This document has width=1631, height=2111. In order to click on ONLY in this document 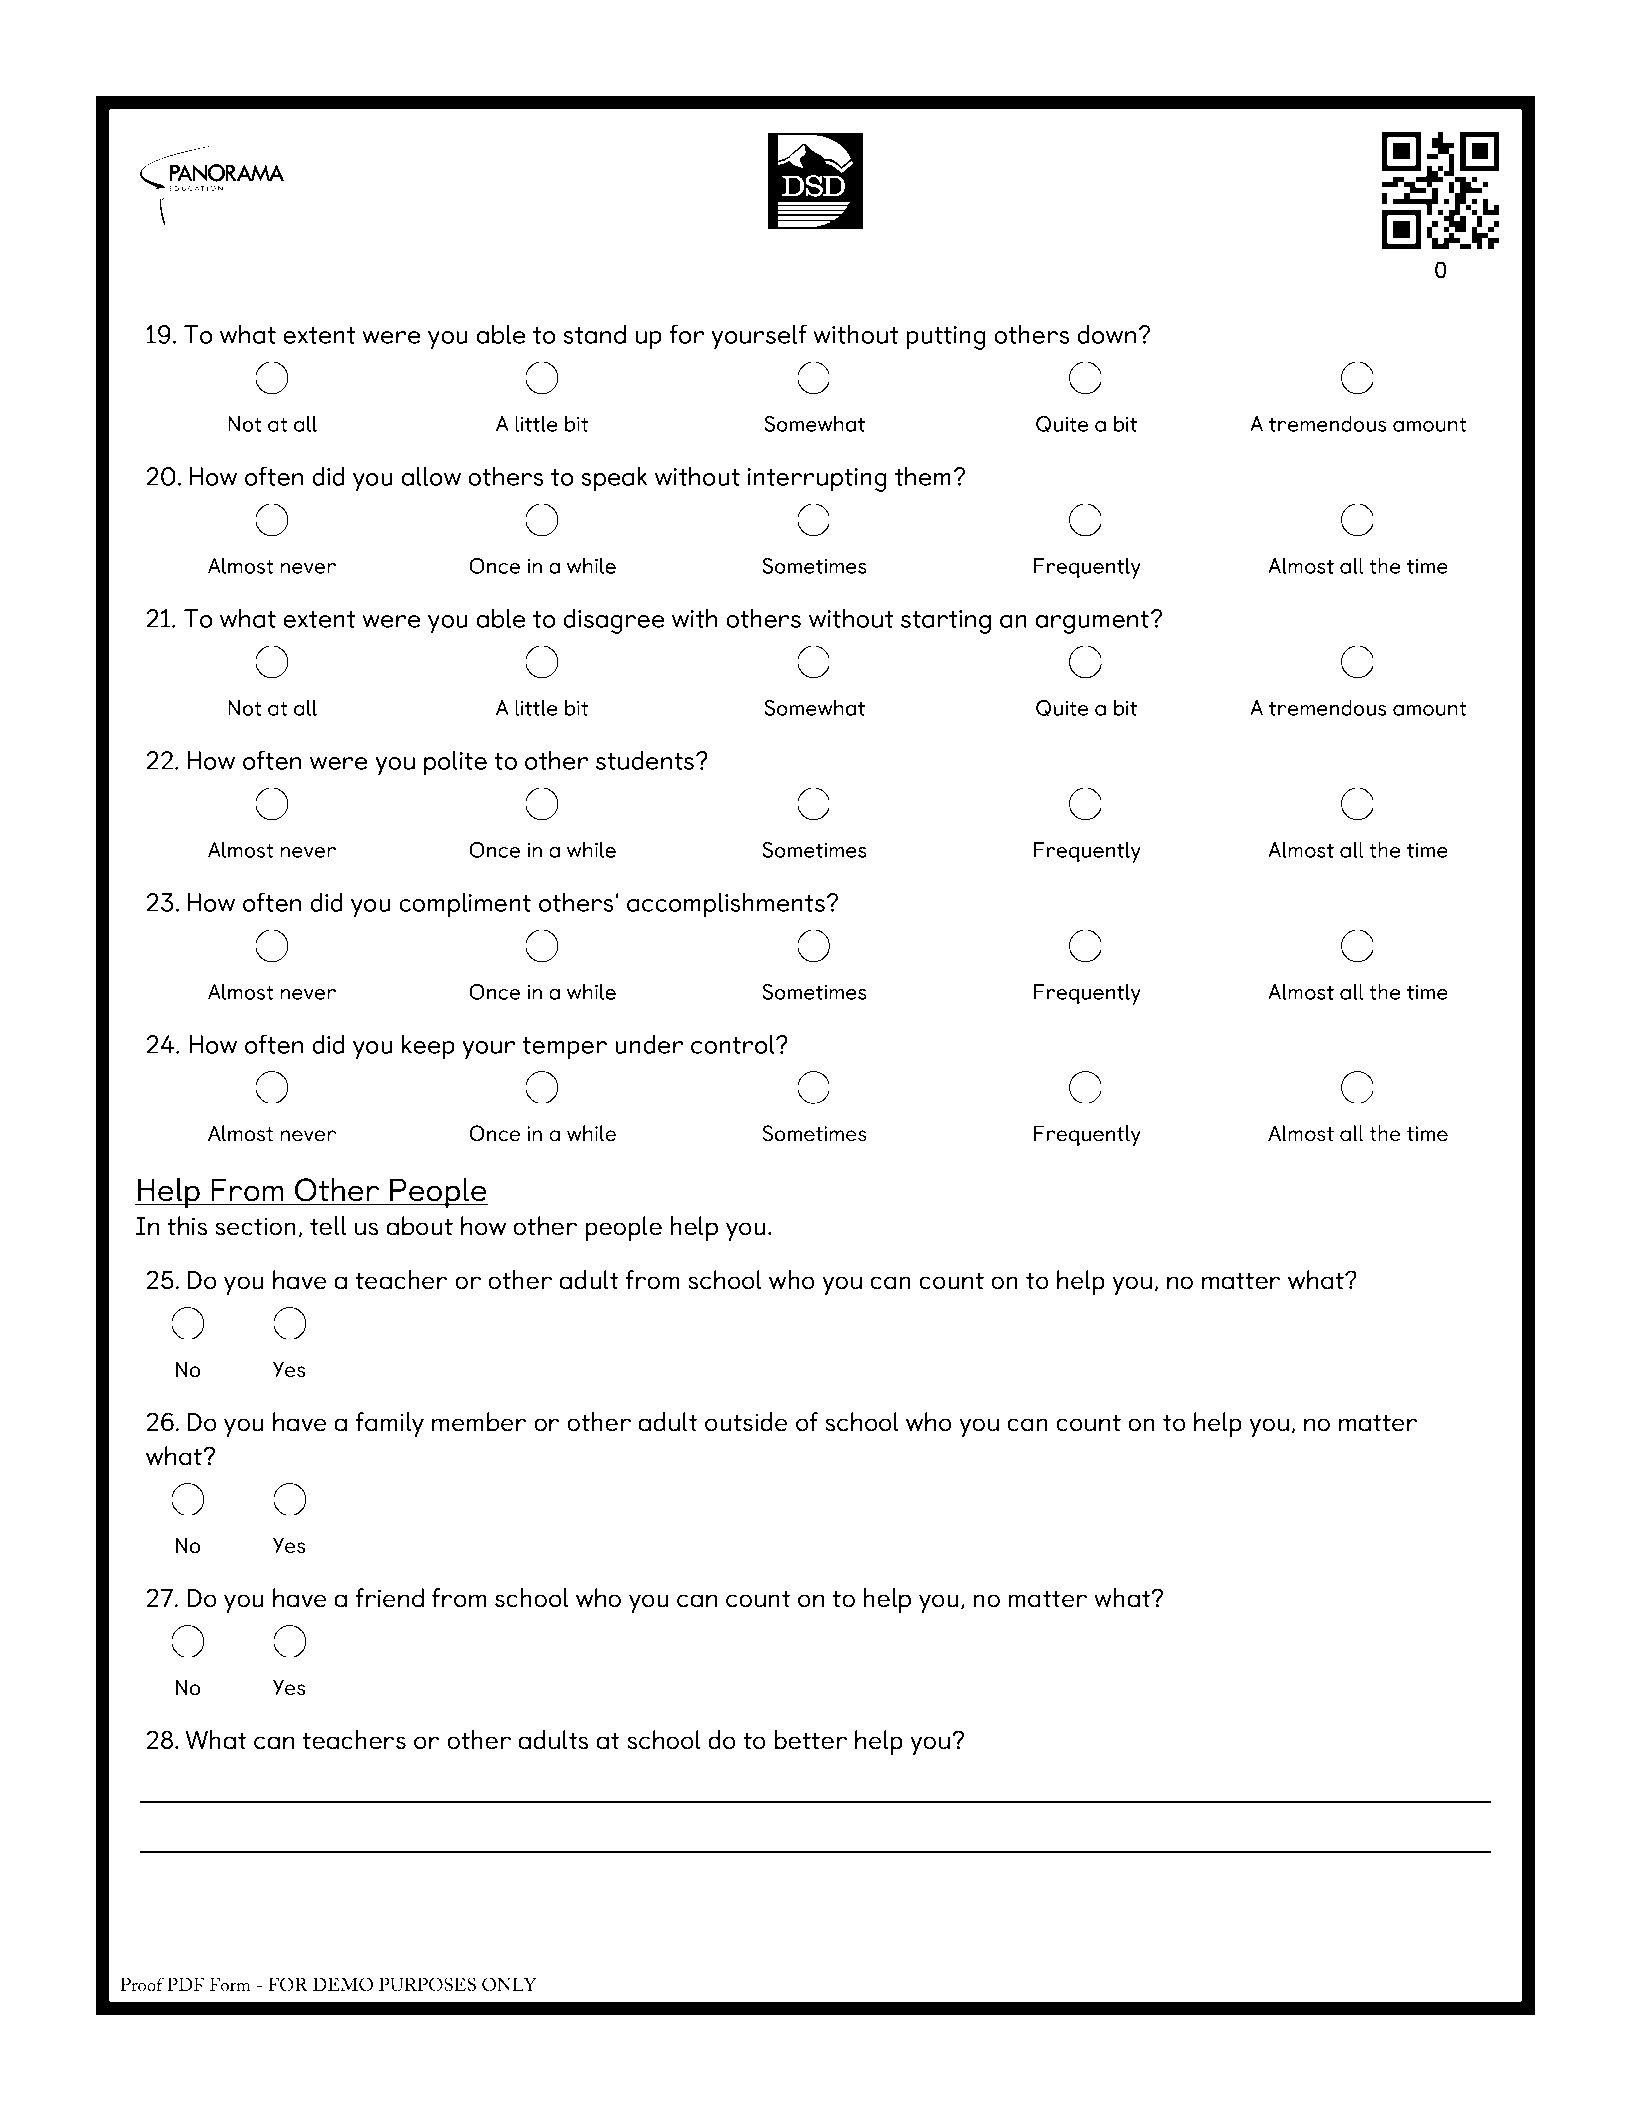, I will do `click(509, 1984)`.
